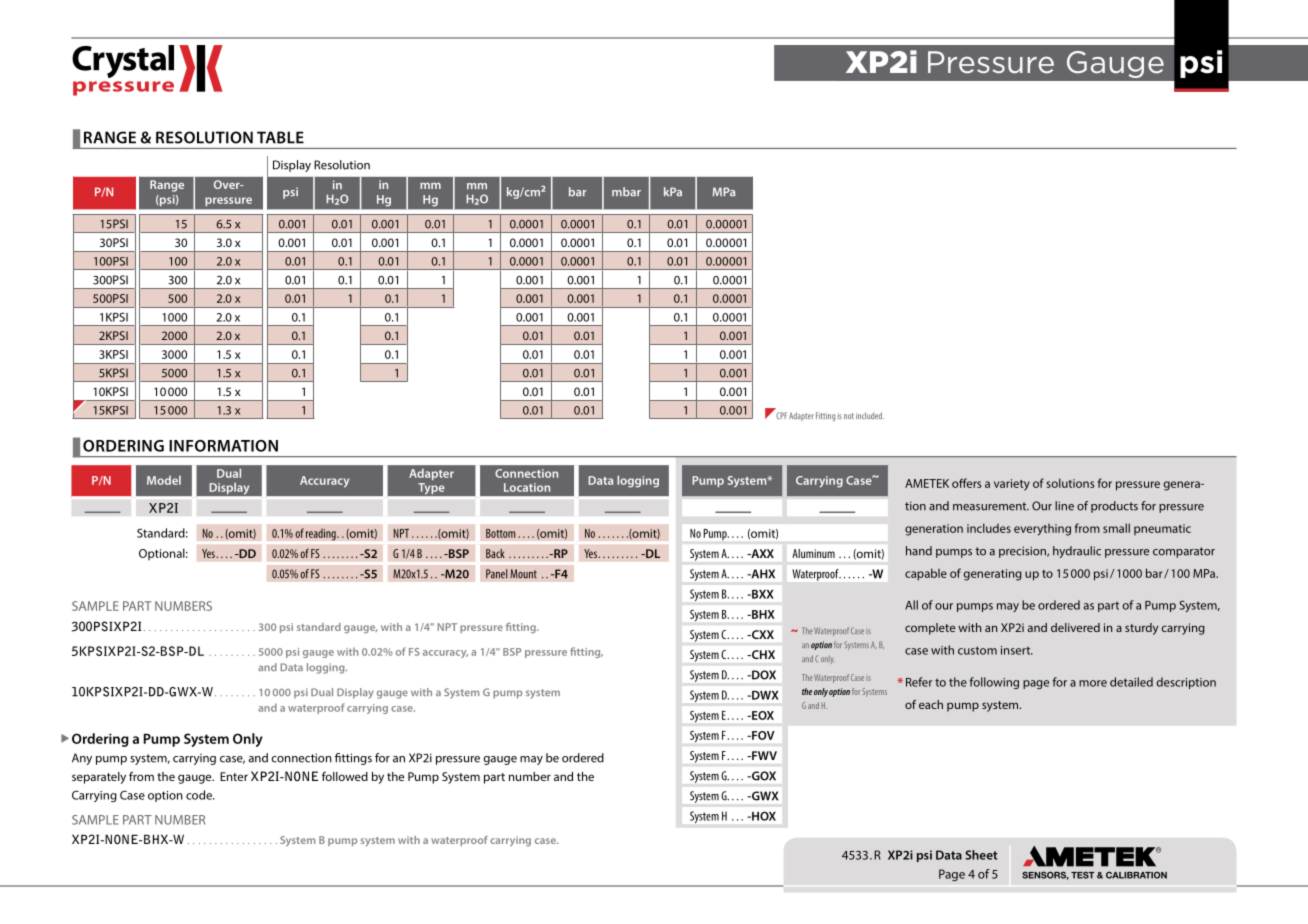 This page has height=924, width=1308. I want to click on not, so click(849, 416).
